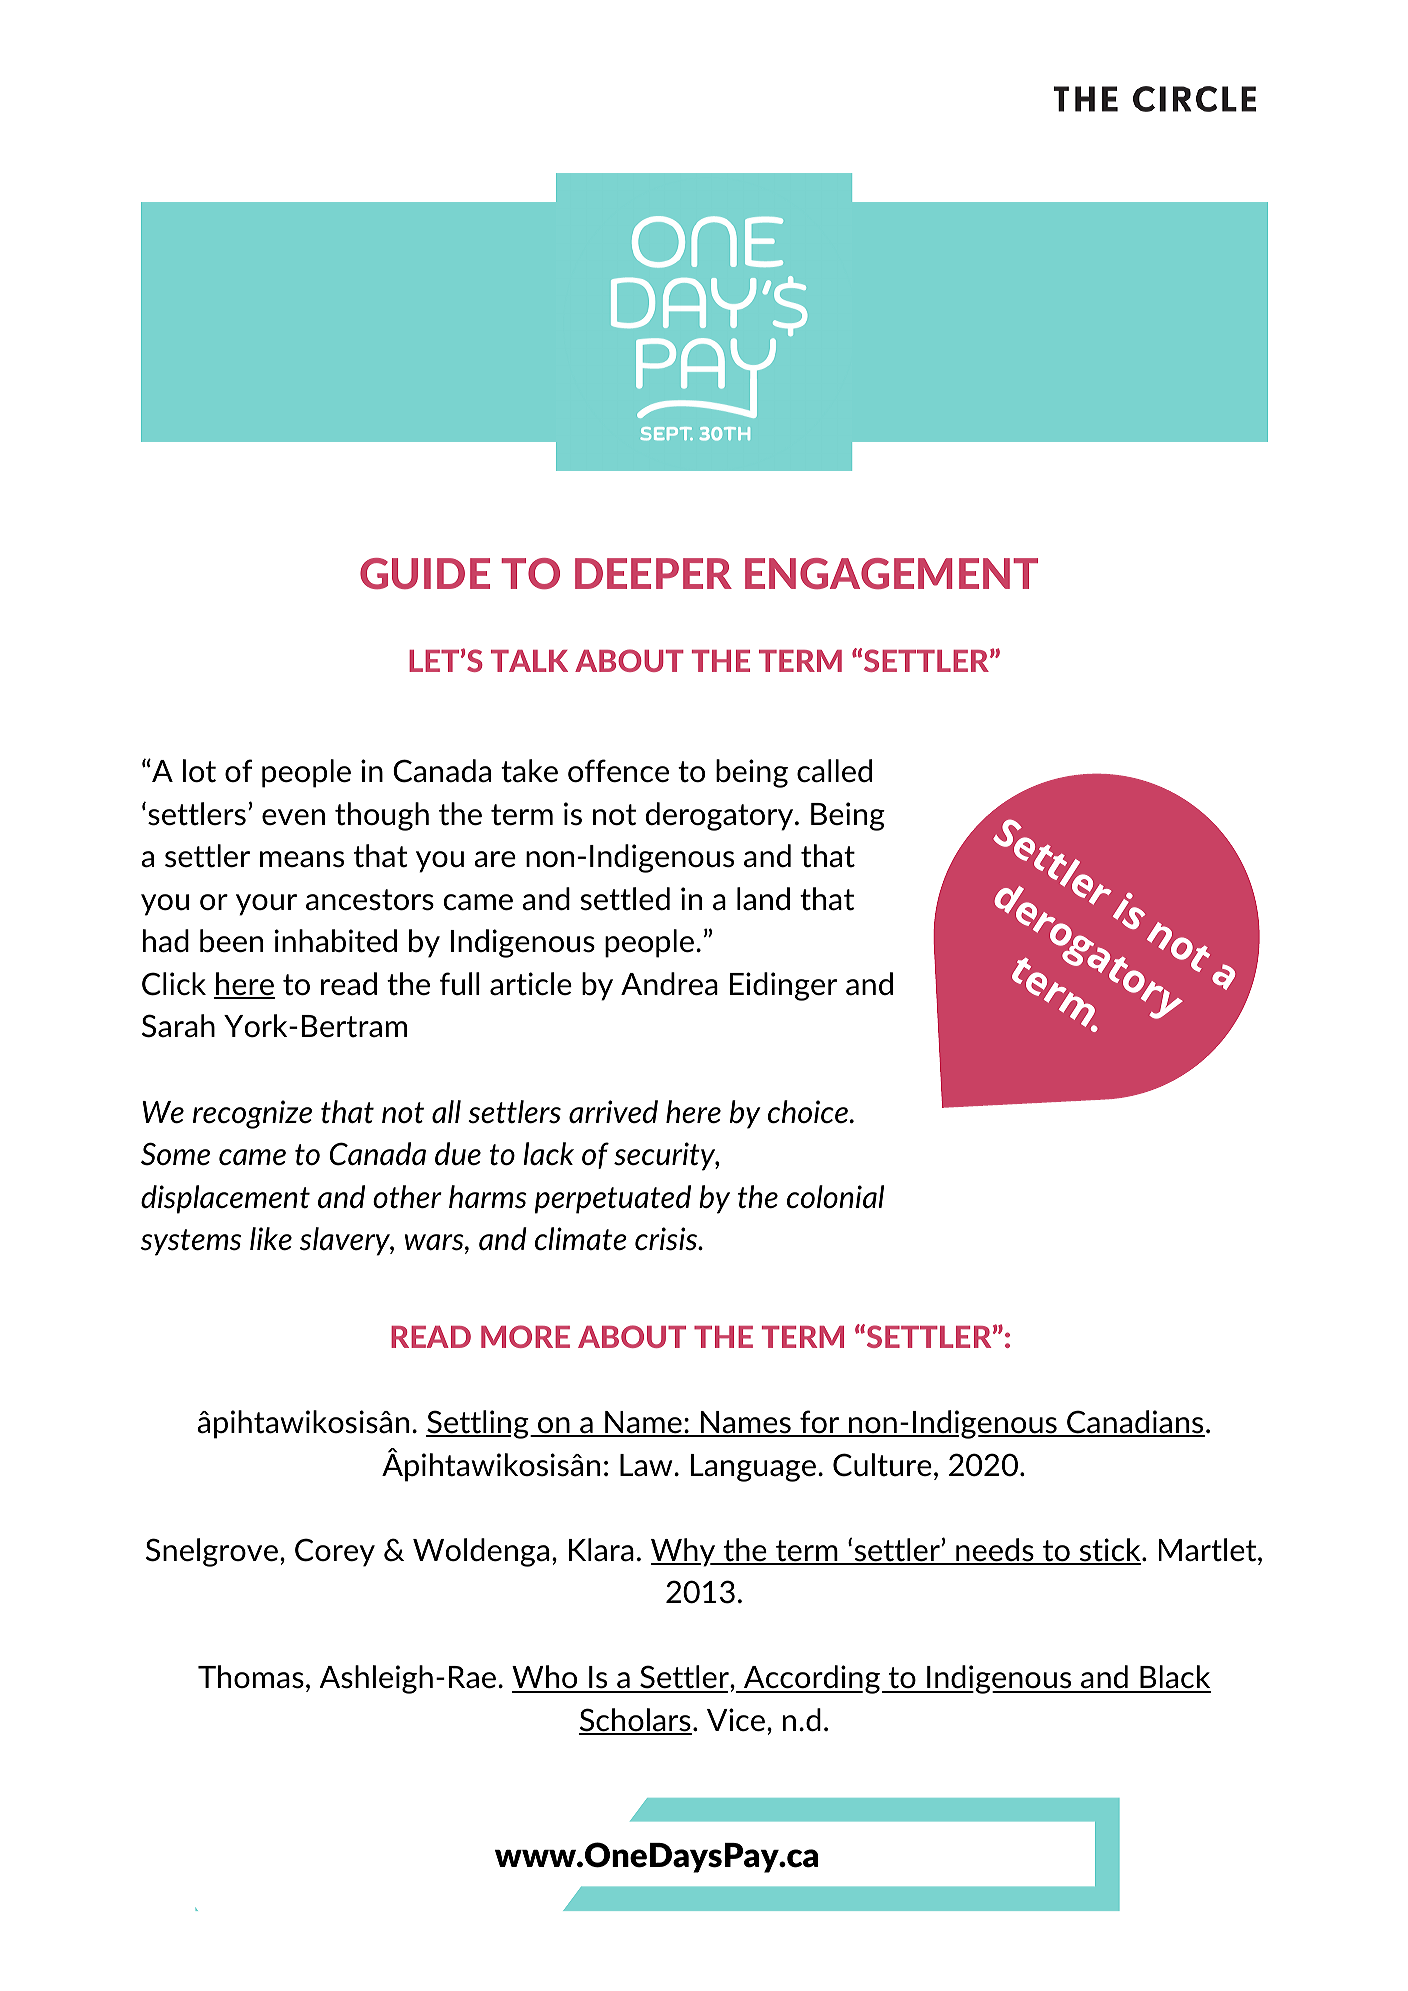  Describe the element at coordinates (835, 1197) in the image. I see `colonial` at that location.
